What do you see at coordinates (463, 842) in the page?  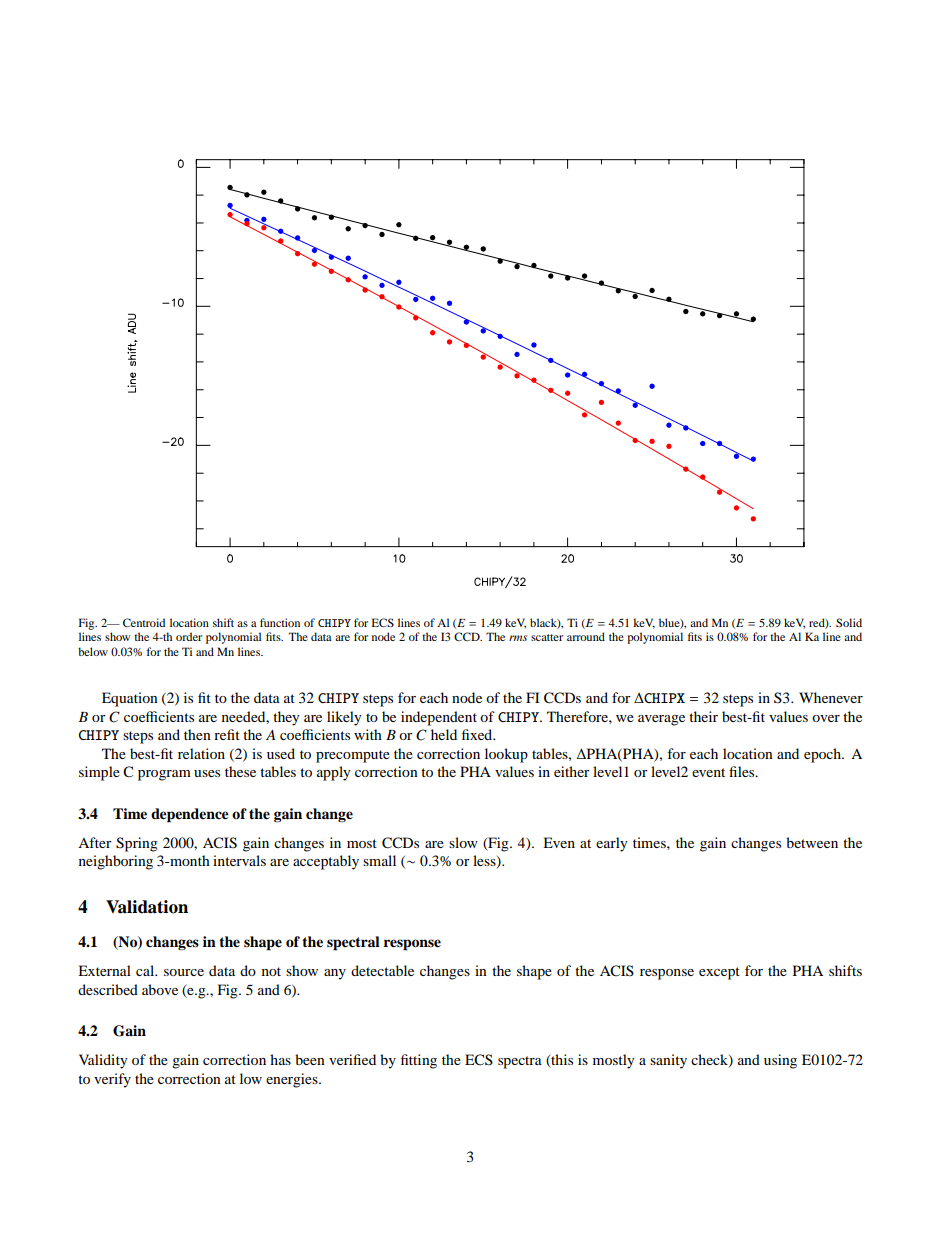 I see `slow` at bounding box center [463, 842].
